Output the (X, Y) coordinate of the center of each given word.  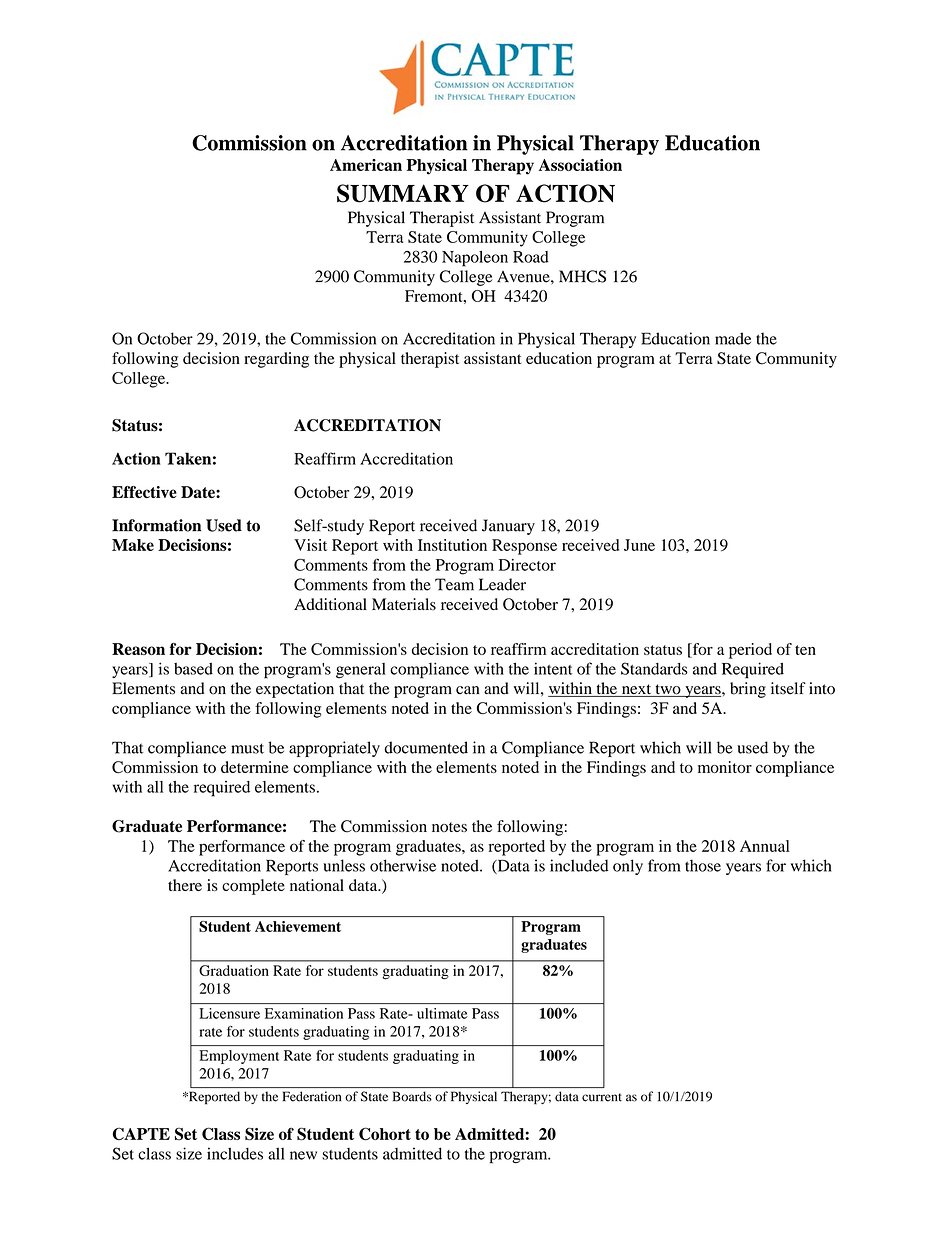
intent (553, 668)
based (193, 669)
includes (235, 1153)
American (366, 165)
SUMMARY (403, 193)
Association (580, 165)
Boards (412, 1096)
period (750, 651)
